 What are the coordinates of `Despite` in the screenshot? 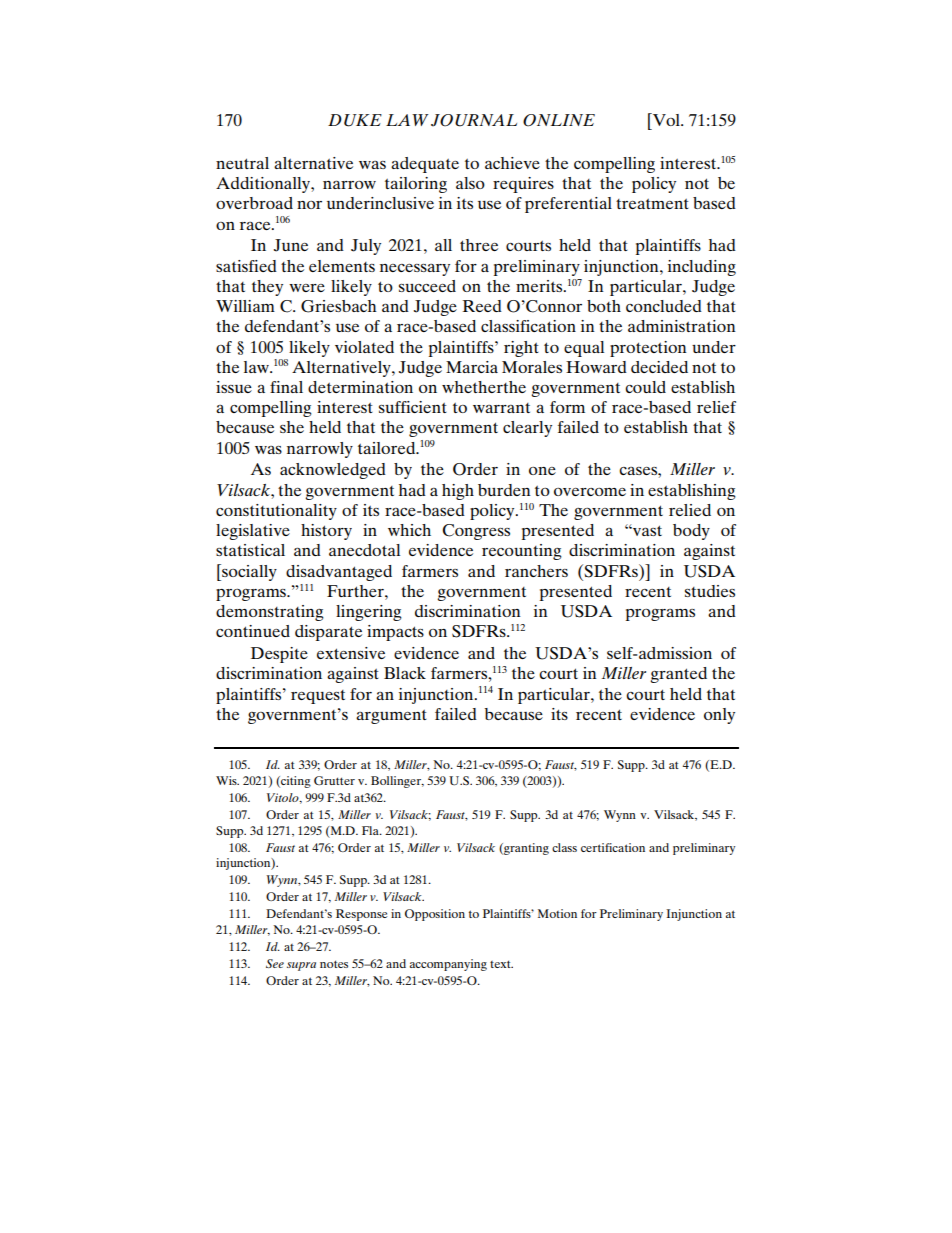 It's located at (279, 655).
